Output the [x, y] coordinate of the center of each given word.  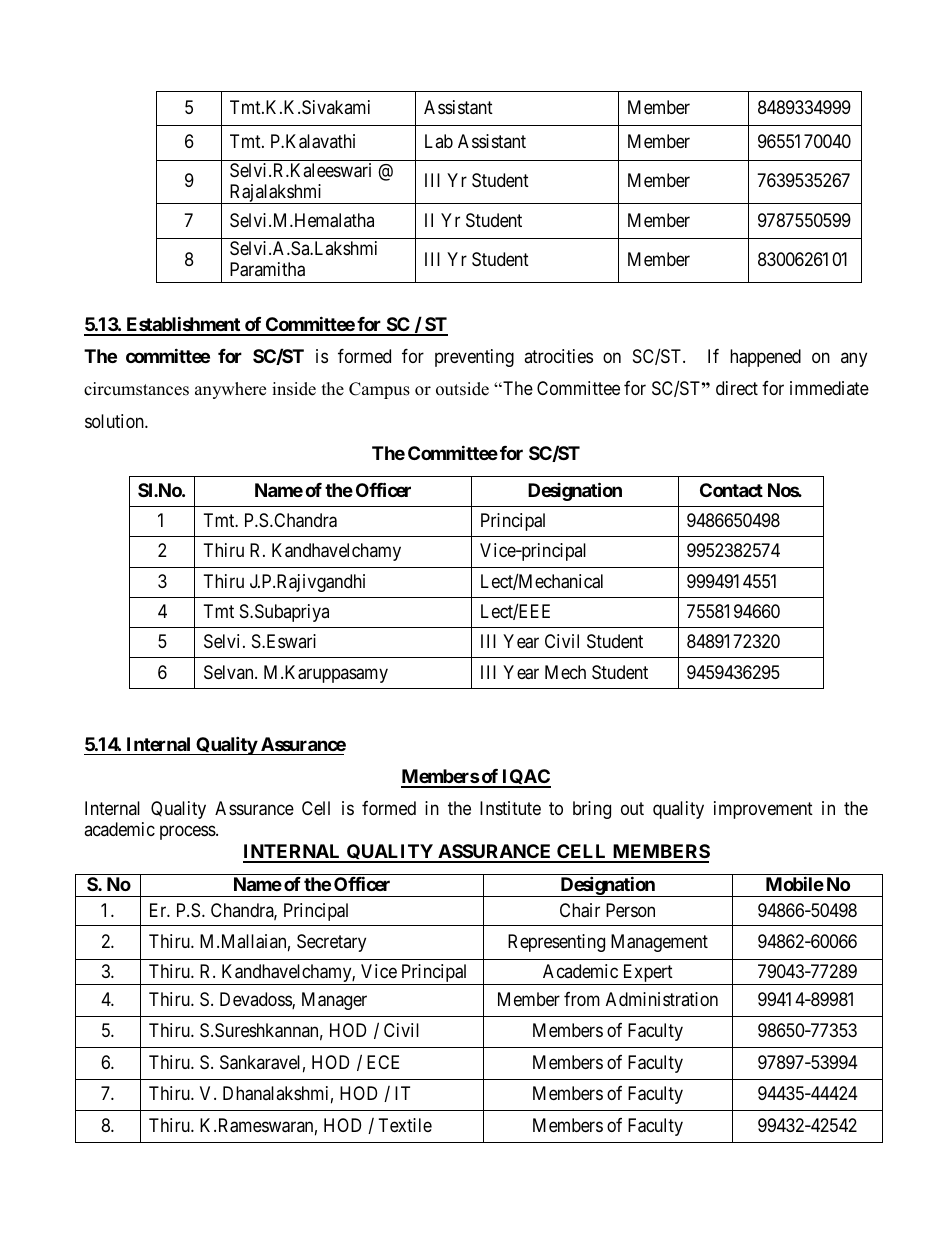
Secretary [331, 943]
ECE [383, 1062]
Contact [731, 490]
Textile [405, 1125]
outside [462, 389]
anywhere [230, 390]
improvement [763, 810]
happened [765, 358]
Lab [439, 141]
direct [737, 388]
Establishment [183, 325]
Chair [580, 910]
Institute [510, 808]
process [188, 833]
